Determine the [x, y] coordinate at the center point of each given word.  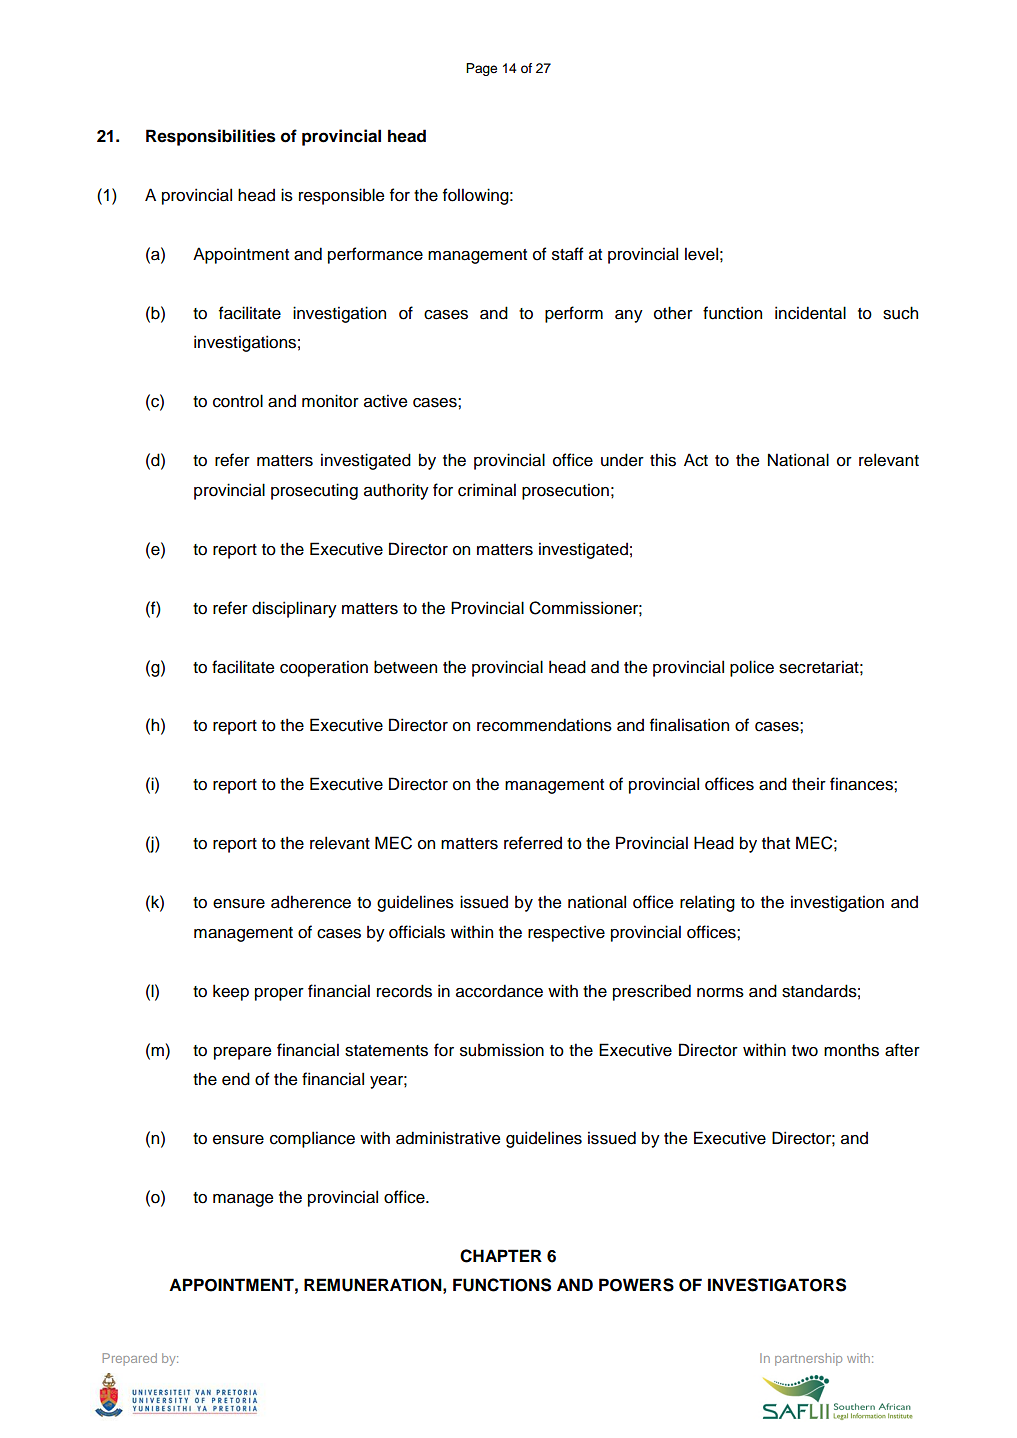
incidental [810, 313]
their [809, 784]
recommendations [544, 725]
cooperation [324, 668]
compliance [312, 1139]
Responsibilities [211, 137]
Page [481, 69]
